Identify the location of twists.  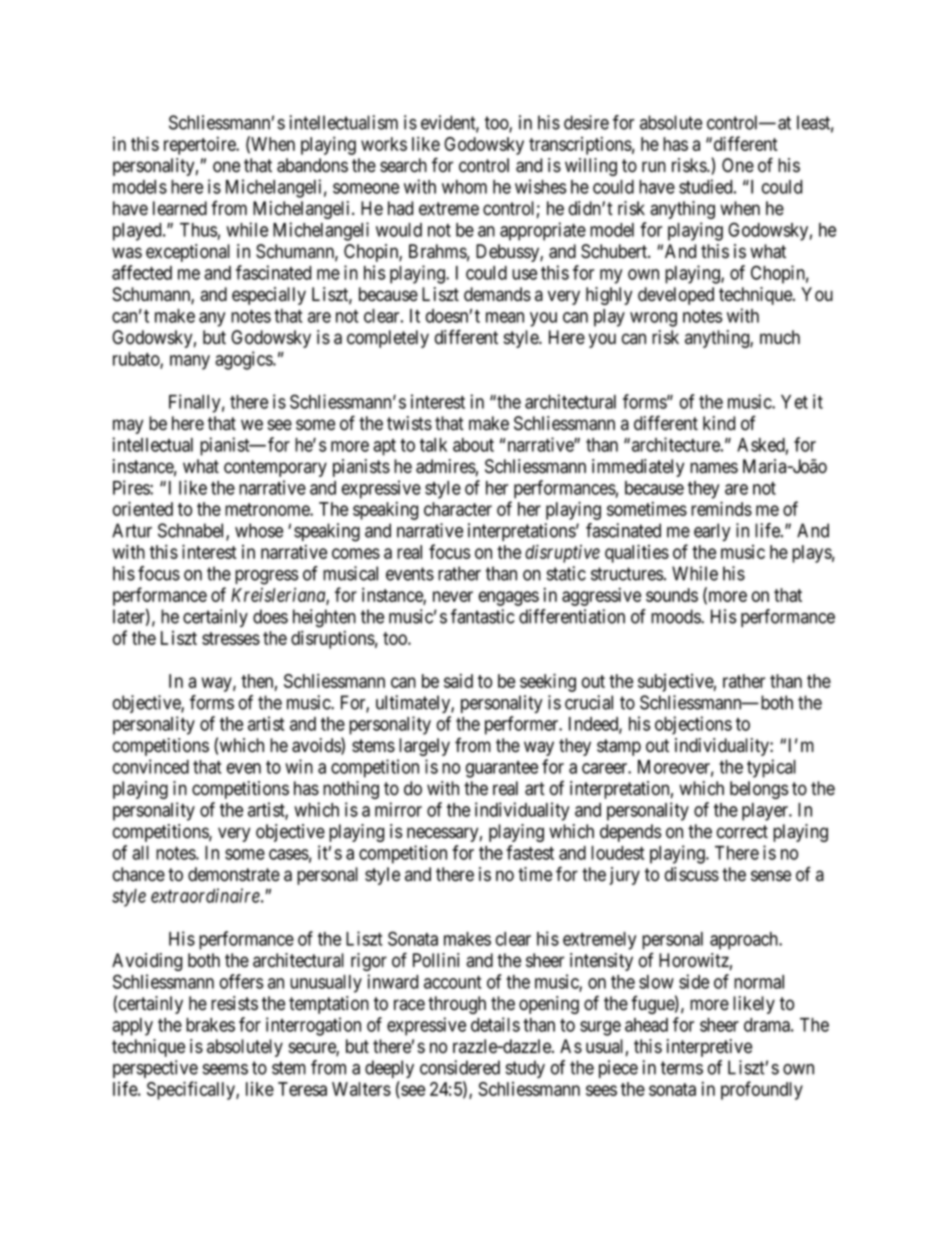
(409, 423).
